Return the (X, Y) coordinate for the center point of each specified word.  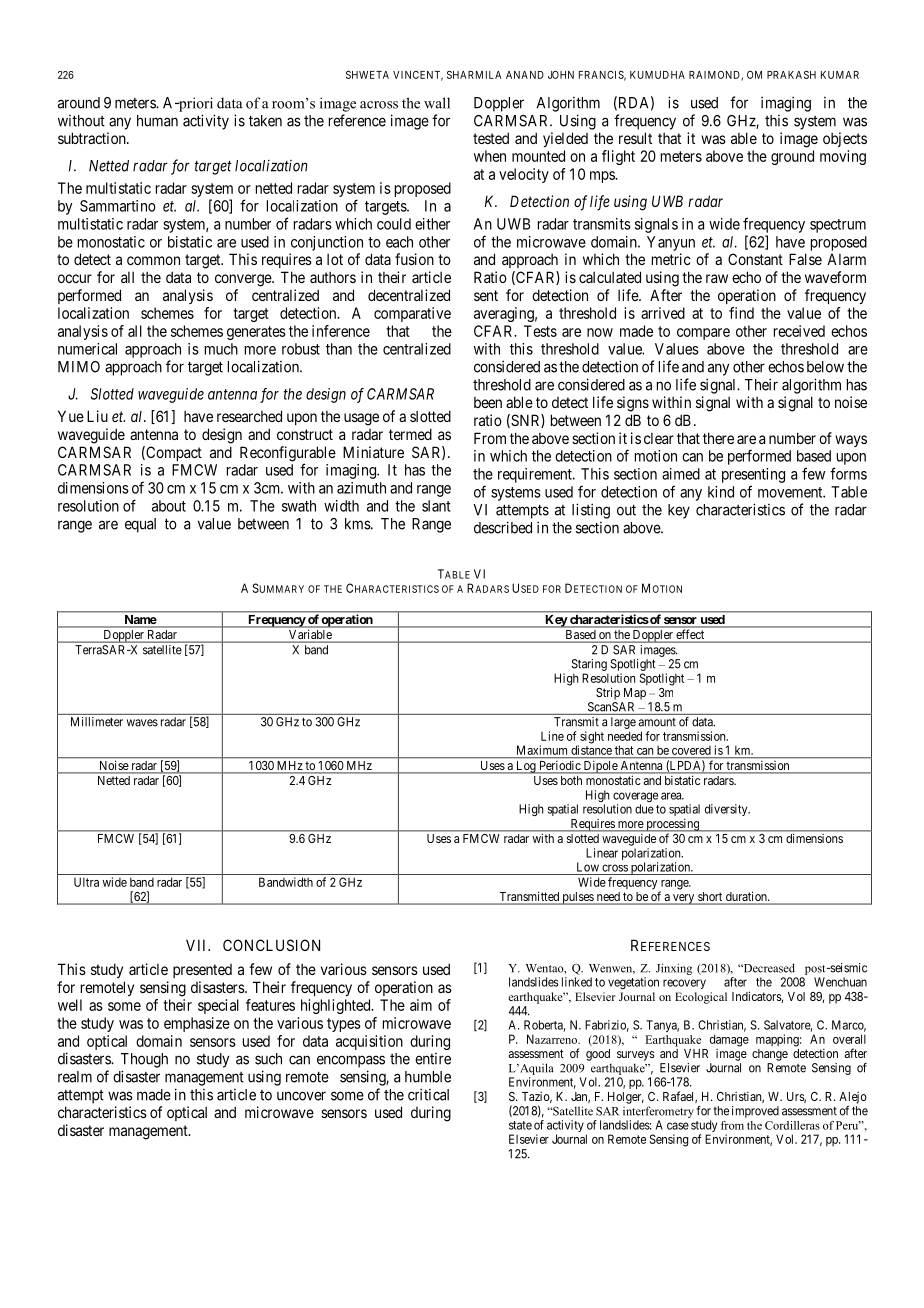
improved (755, 1112)
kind (721, 492)
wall (437, 103)
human (157, 121)
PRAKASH (791, 75)
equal (140, 525)
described (503, 527)
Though (144, 1060)
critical (428, 1094)
